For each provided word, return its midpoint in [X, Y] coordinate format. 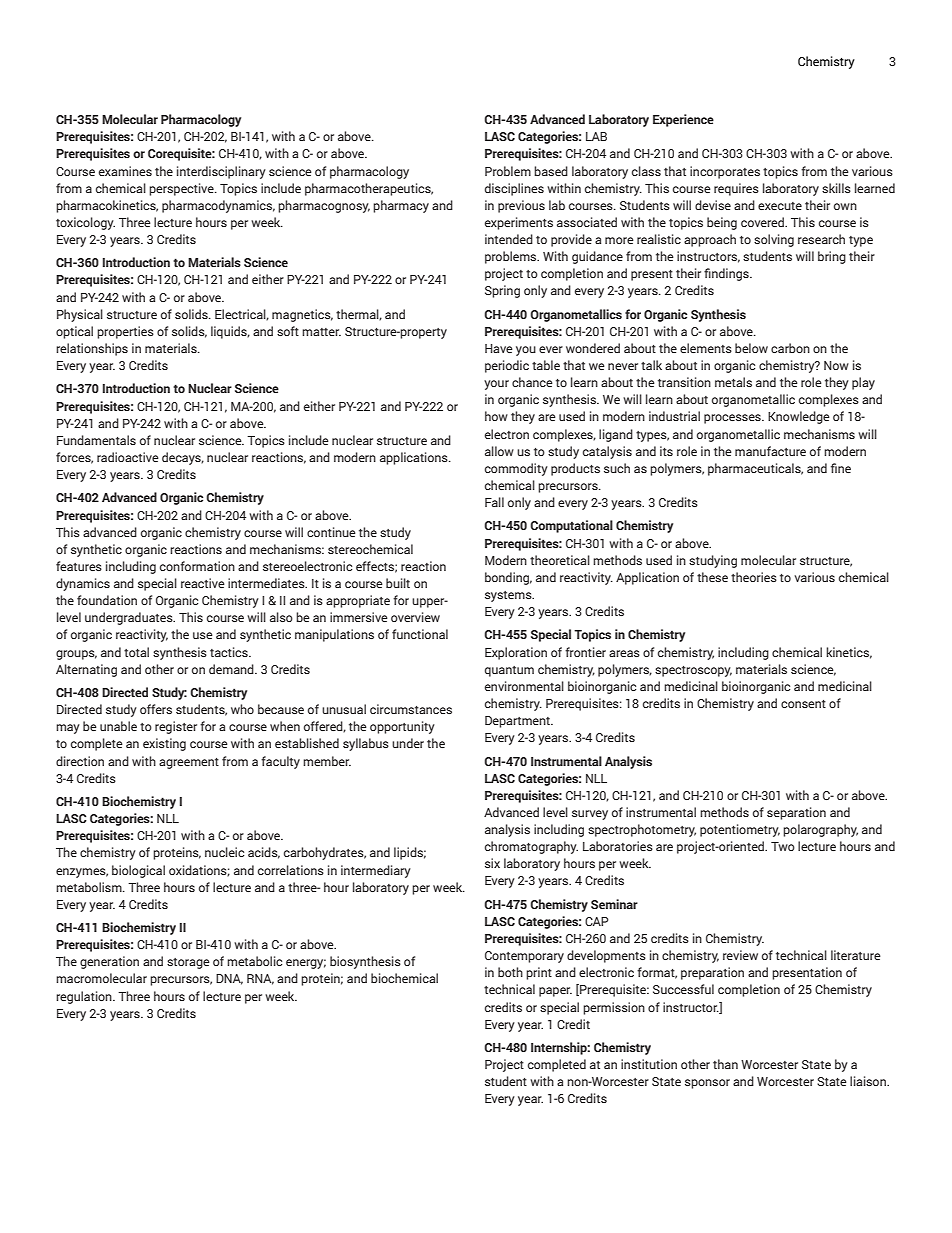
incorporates [725, 172]
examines [125, 171]
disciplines [514, 189]
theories [754, 577]
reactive [203, 583]
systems [509, 596]
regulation [85, 997]
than [725, 1064]
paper [555, 992]
